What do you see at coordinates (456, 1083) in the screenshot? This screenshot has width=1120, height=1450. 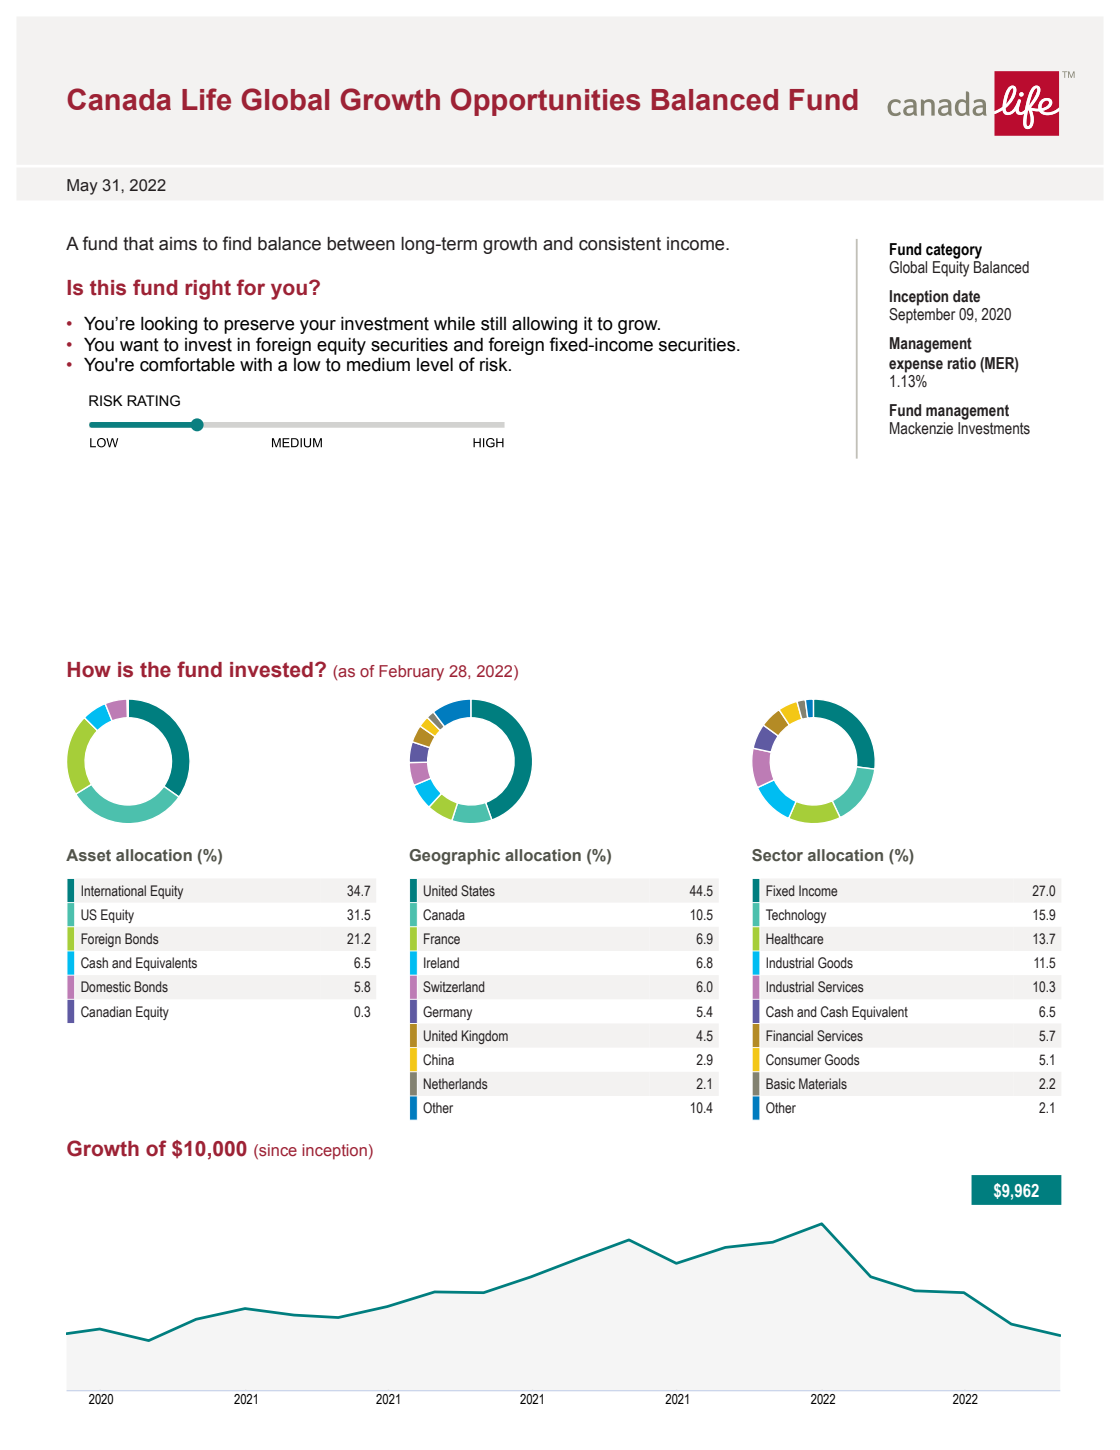 I see `Netherlands` at bounding box center [456, 1083].
